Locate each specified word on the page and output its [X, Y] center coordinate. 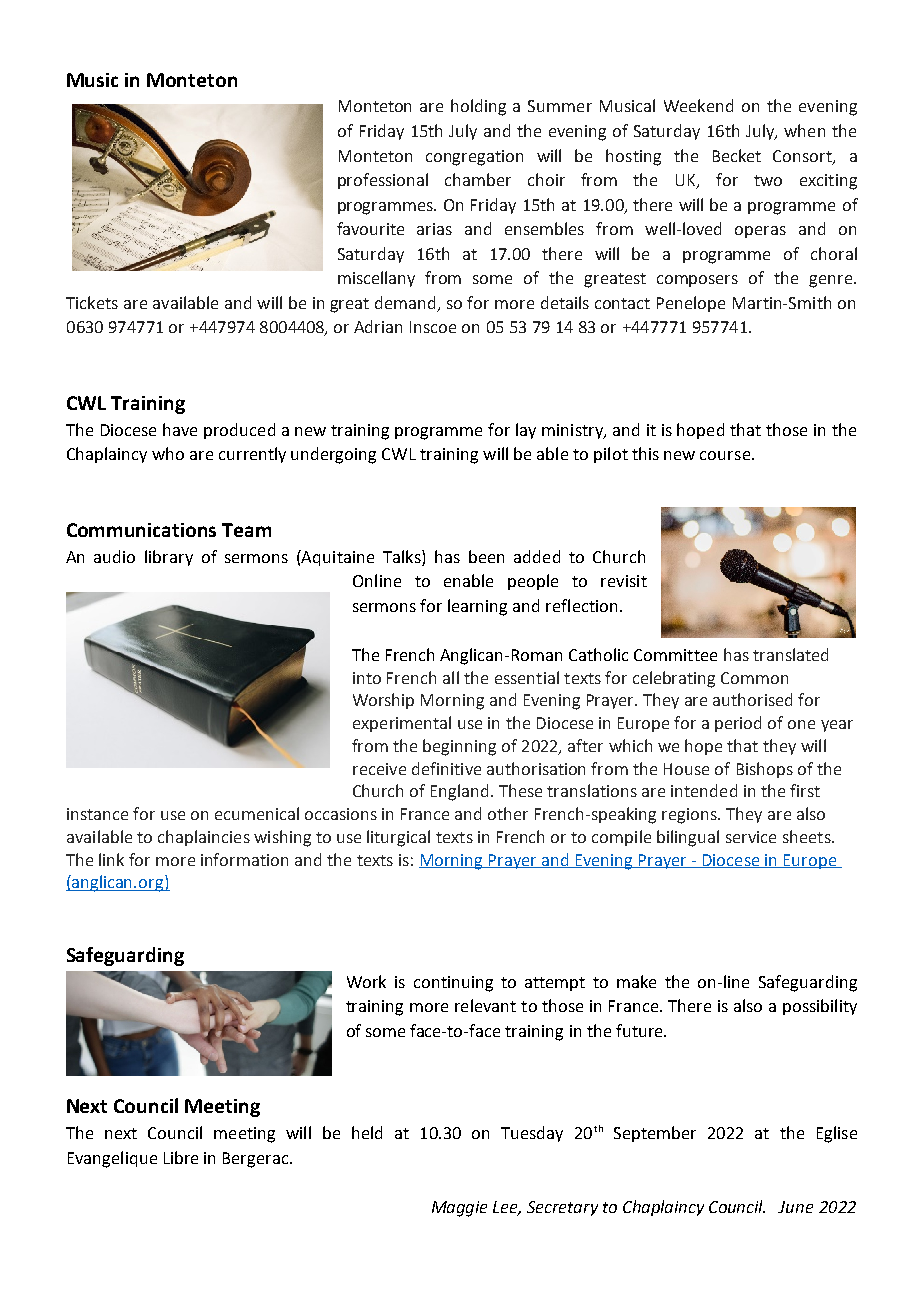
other [508, 813]
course [725, 455]
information [244, 859]
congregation [474, 158]
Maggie [459, 1209]
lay [526, 431]
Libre [181, 1157]
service [751, 837]
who [168, 453]
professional [383, 181]
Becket [737, 155]
